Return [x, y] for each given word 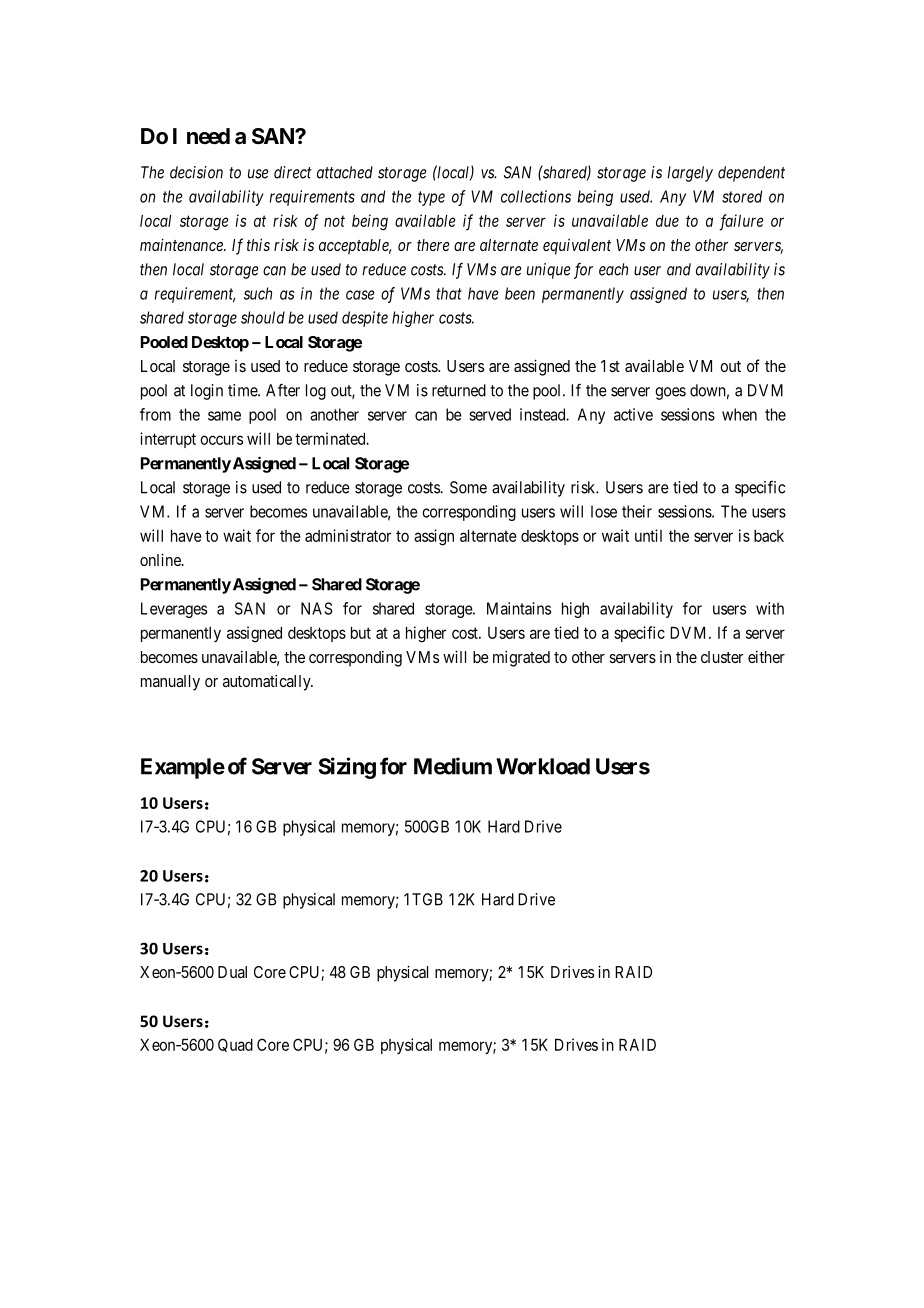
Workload [543, 766]
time [243, 390]
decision [196, 172]
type [431, 198]
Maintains [519, 608]
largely [690, 174]
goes [670, 393]
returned [459, 390]
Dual [232, 972]
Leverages [174, 610]
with [770, 608]
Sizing [347, 768]
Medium [453, 766]
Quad [235, 1045]
